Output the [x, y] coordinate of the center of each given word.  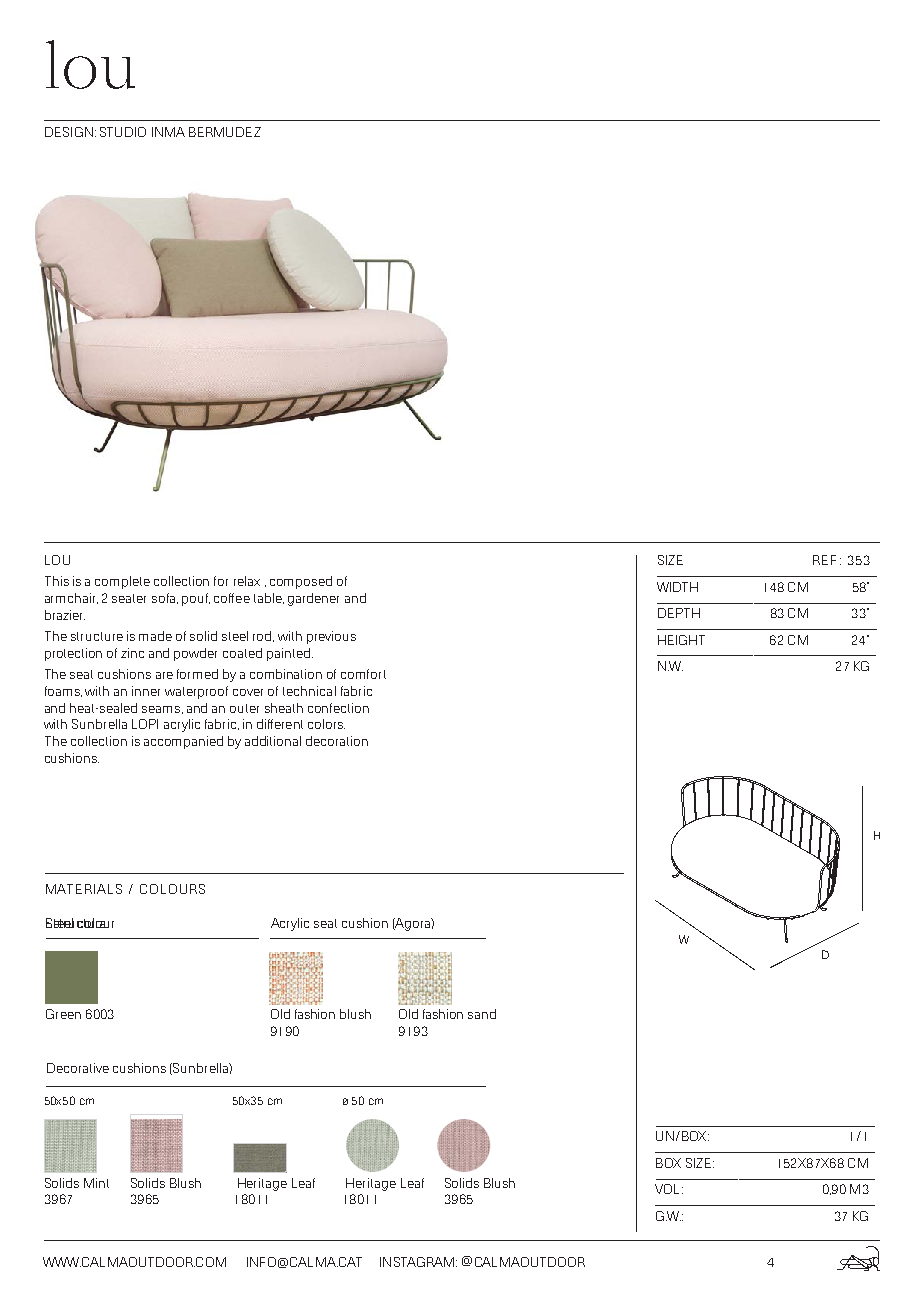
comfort [363, 674]
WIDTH [677, 587]
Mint [96, 1183]
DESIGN [69, 132]
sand [482, 1014]
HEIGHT [681, 640]
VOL [669, 1189]
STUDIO [123, 132]
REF [824, 560]
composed [301, 582]
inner [146, 691]
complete [122, 582]
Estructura [76, 923]
